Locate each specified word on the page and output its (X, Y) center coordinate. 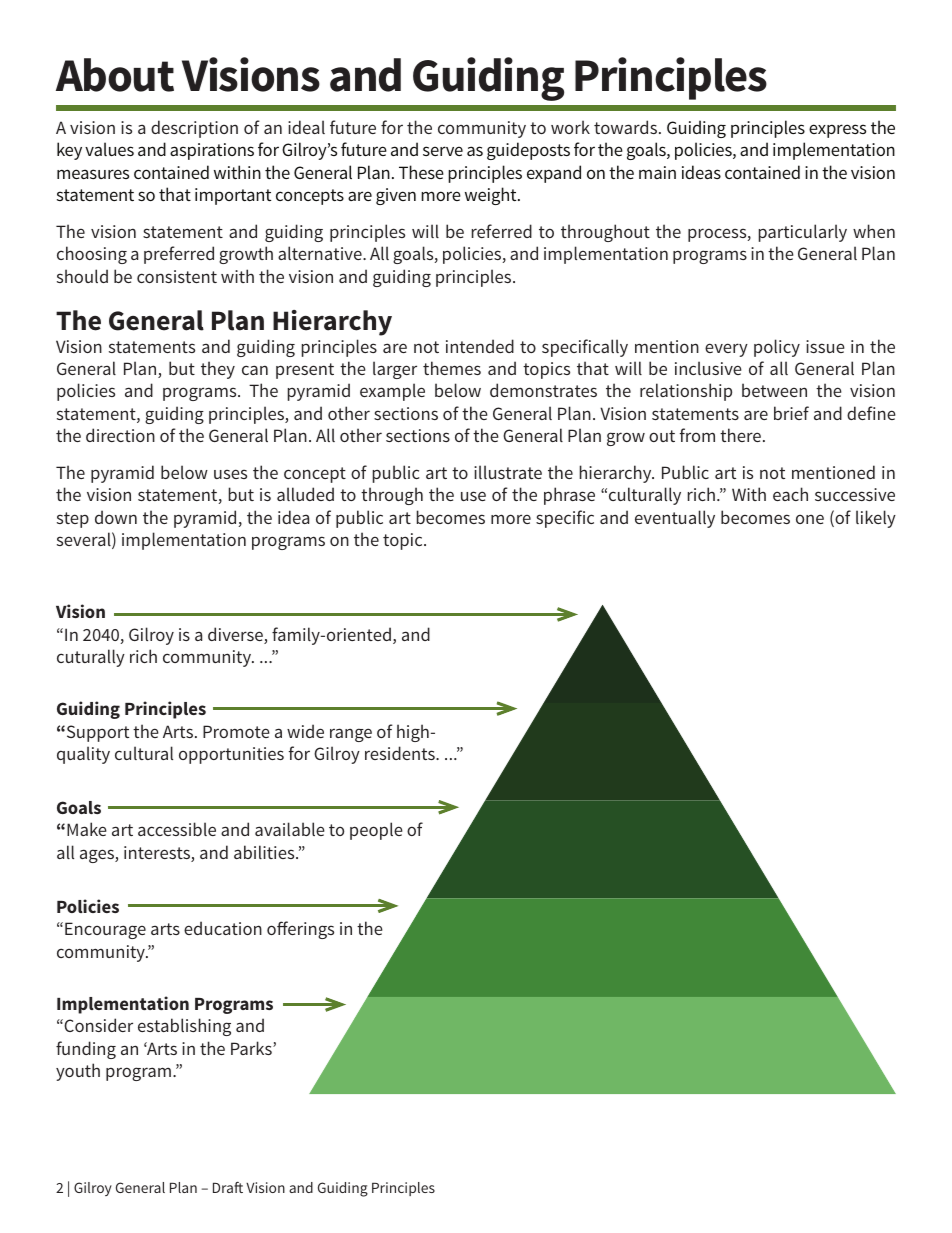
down (116, 517)
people (376, 831)
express (837, 131)
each (790, 494)
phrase (569, 496)
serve (443, 151)
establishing (184, 1027)
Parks (252, 1048)
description (194, 129)
